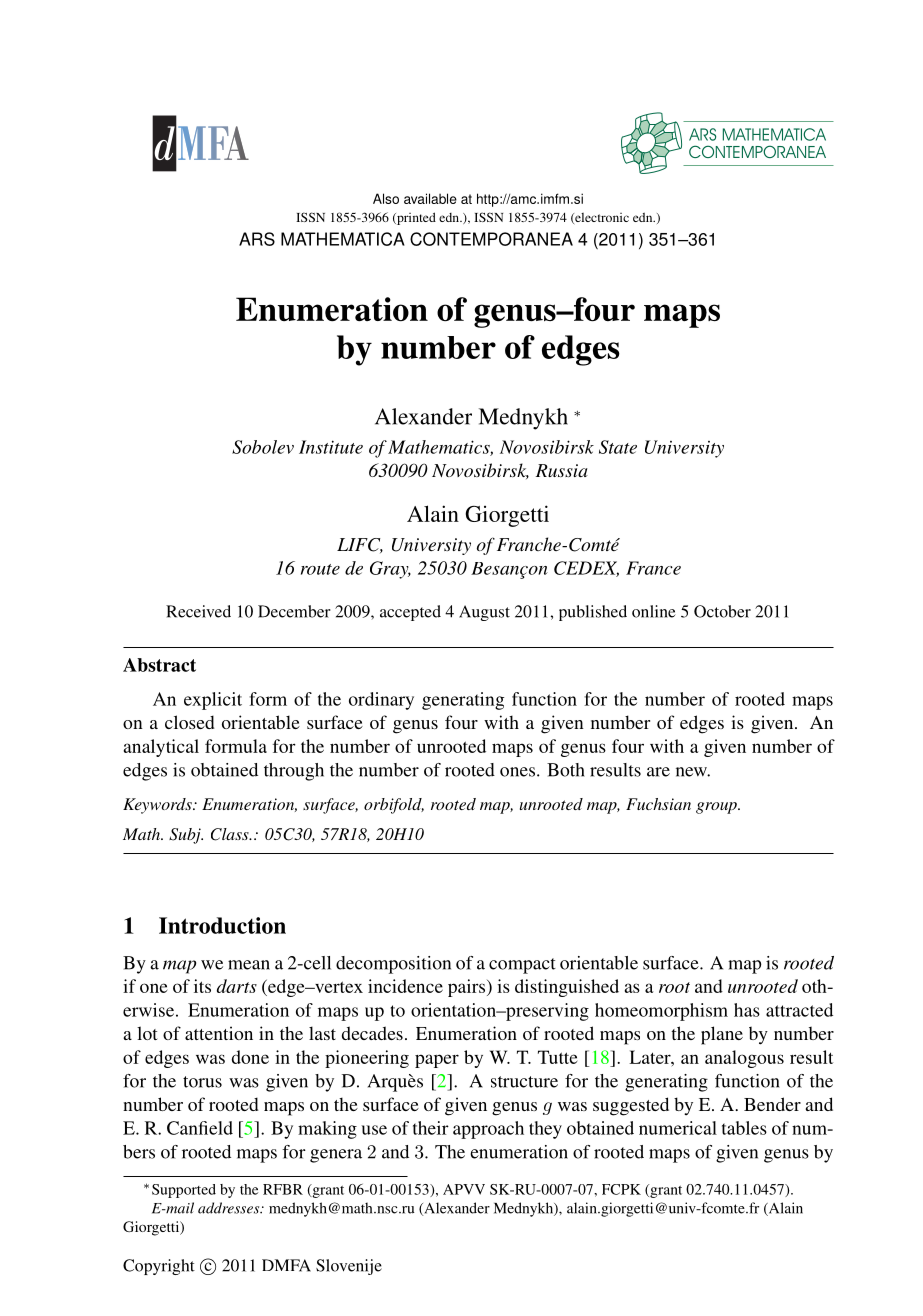  What do you see at coordinates (430, 198) in the image?
I see `available` at bounding box center [430, 198].
